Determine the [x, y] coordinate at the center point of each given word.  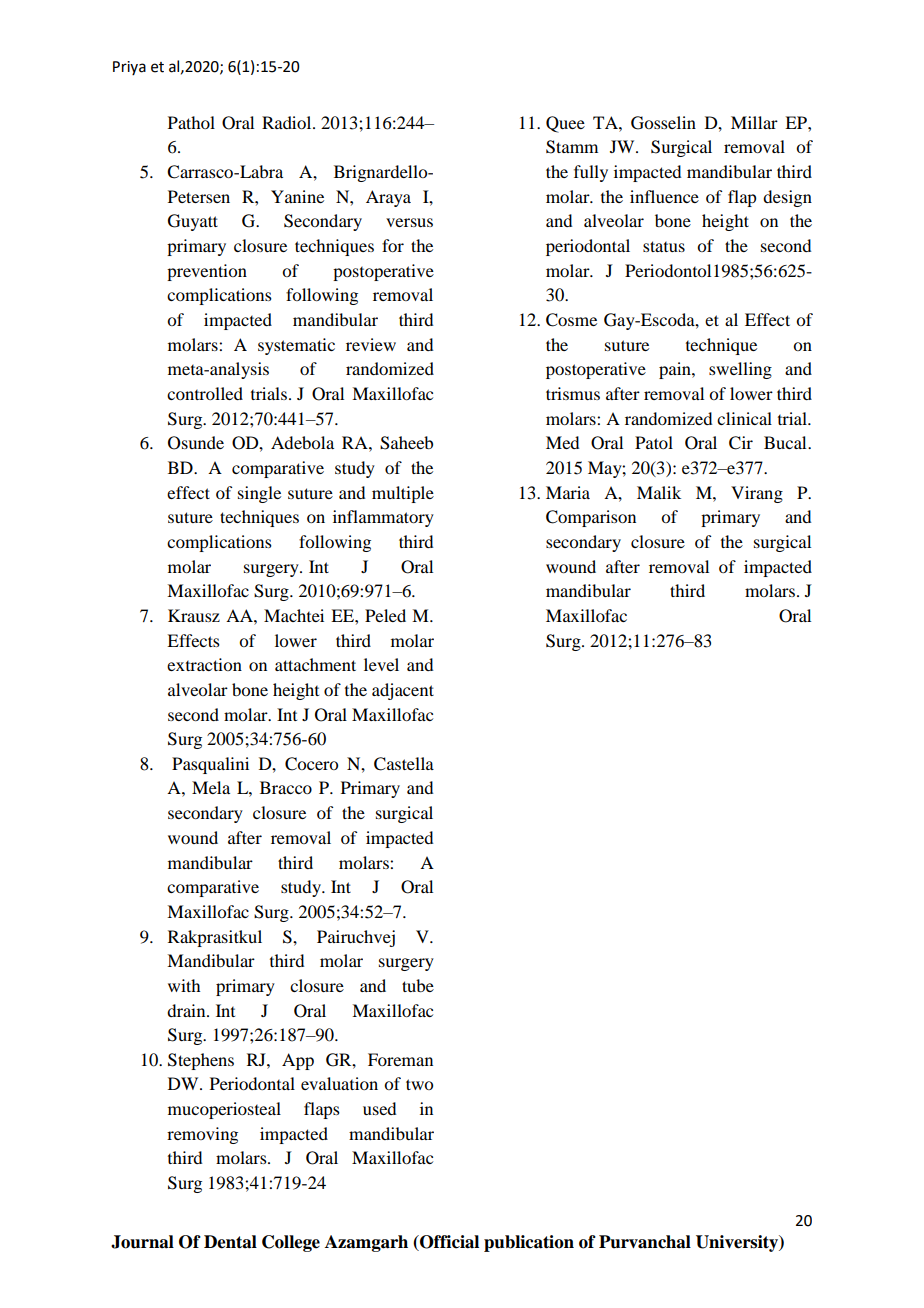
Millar [754, 122]
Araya [388, 198]
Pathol [191, 122]
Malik [659, 492]
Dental [230, 1242]
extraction [204, 664]
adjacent [403, 691]
